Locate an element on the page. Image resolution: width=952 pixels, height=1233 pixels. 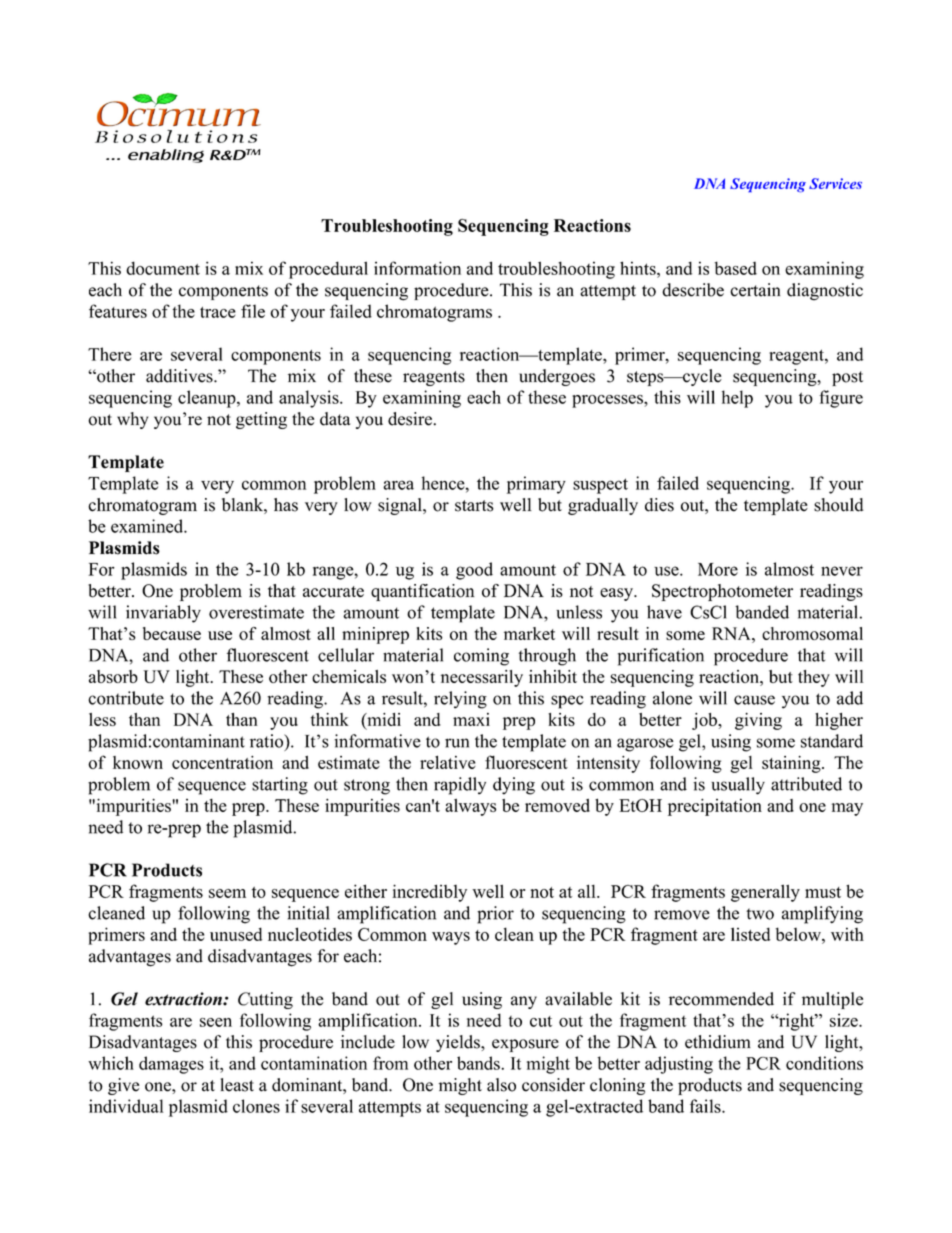
generally is located at coordinates (765, 893).
